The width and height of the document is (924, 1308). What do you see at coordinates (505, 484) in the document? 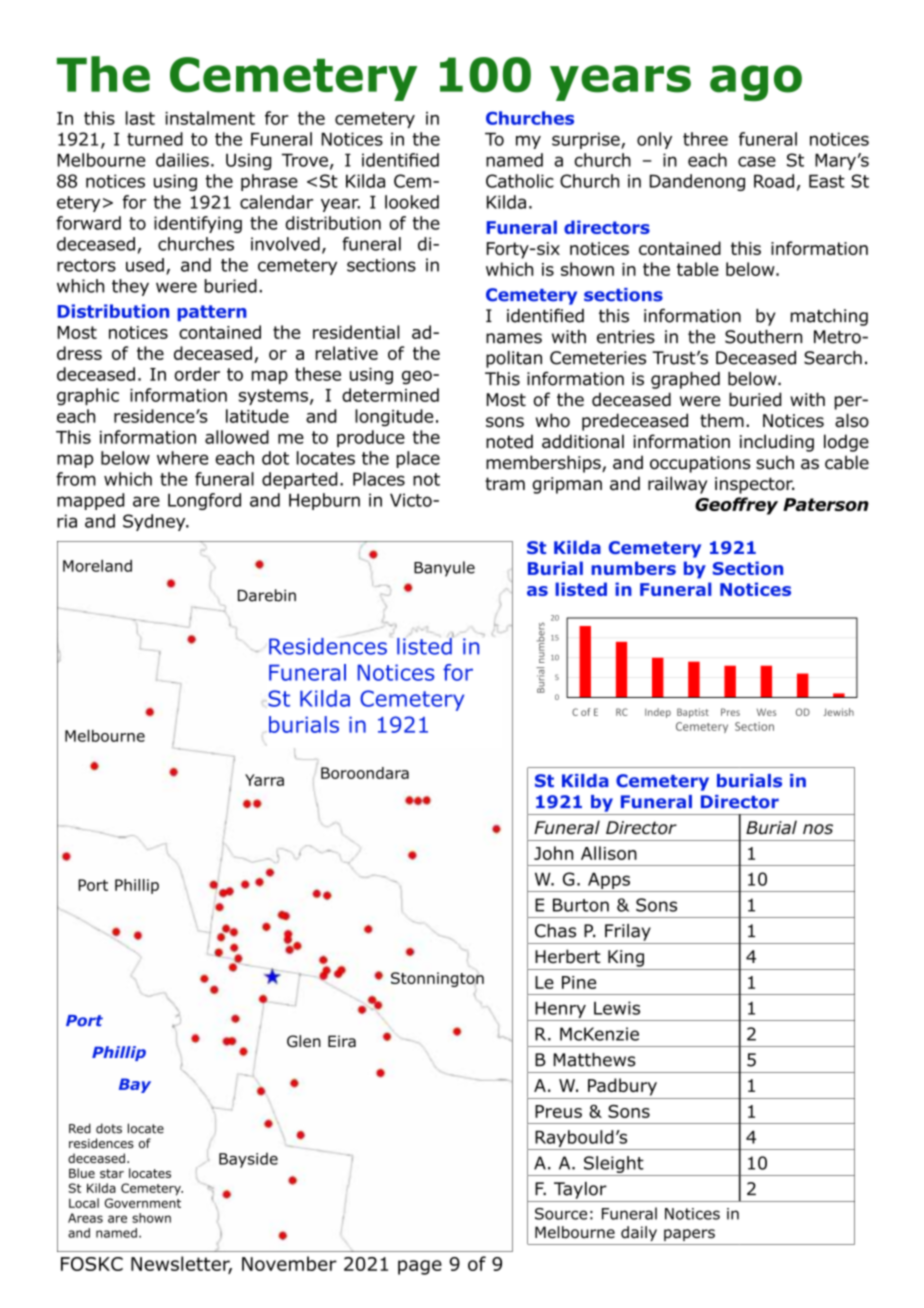
I see `tram` at bounding box center [505, 484].
